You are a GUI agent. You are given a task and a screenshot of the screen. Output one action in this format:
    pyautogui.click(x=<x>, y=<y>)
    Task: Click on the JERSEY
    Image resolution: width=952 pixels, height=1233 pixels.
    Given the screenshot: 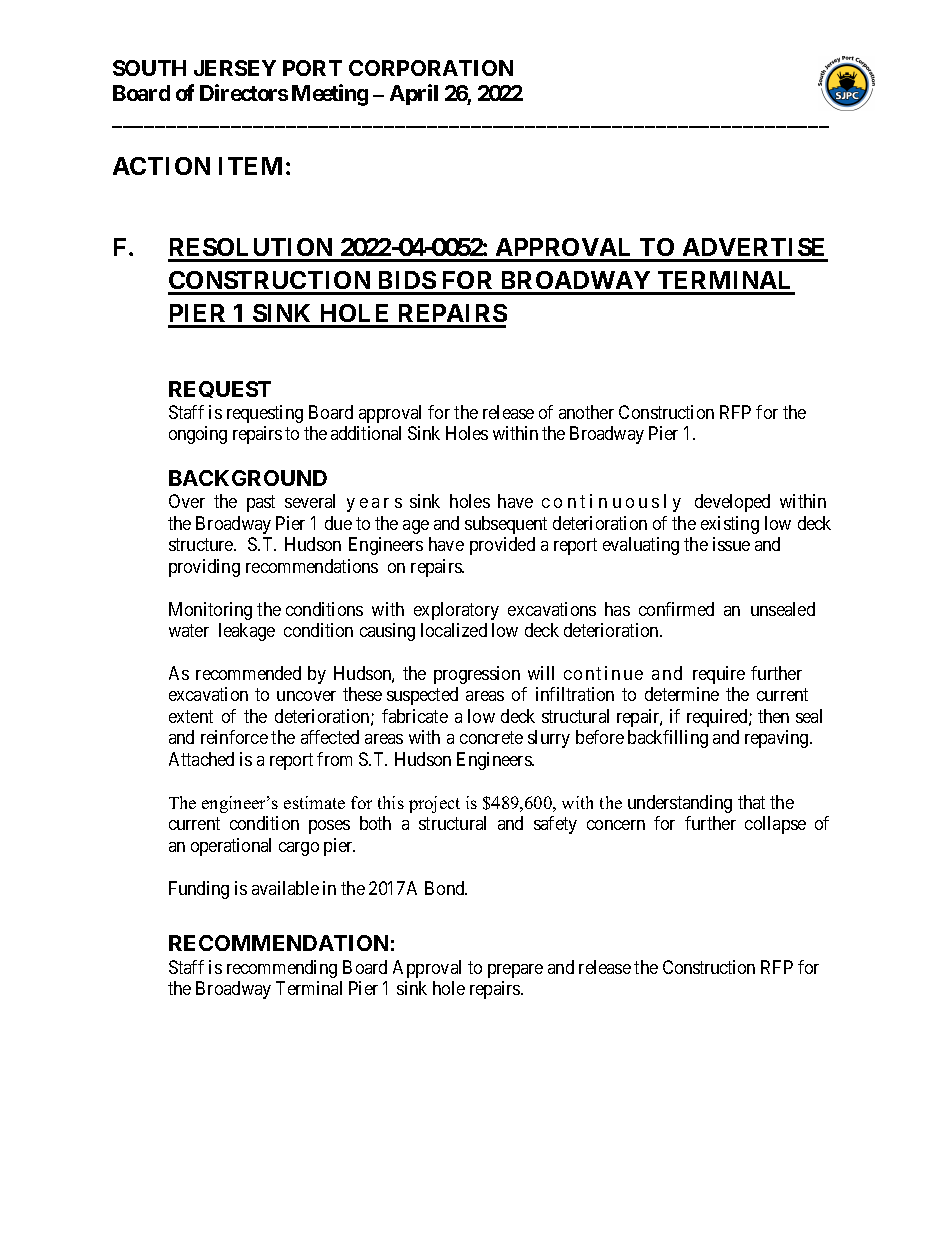 What is the action you would take?
    pyautogui.click(x=235, y=68)
